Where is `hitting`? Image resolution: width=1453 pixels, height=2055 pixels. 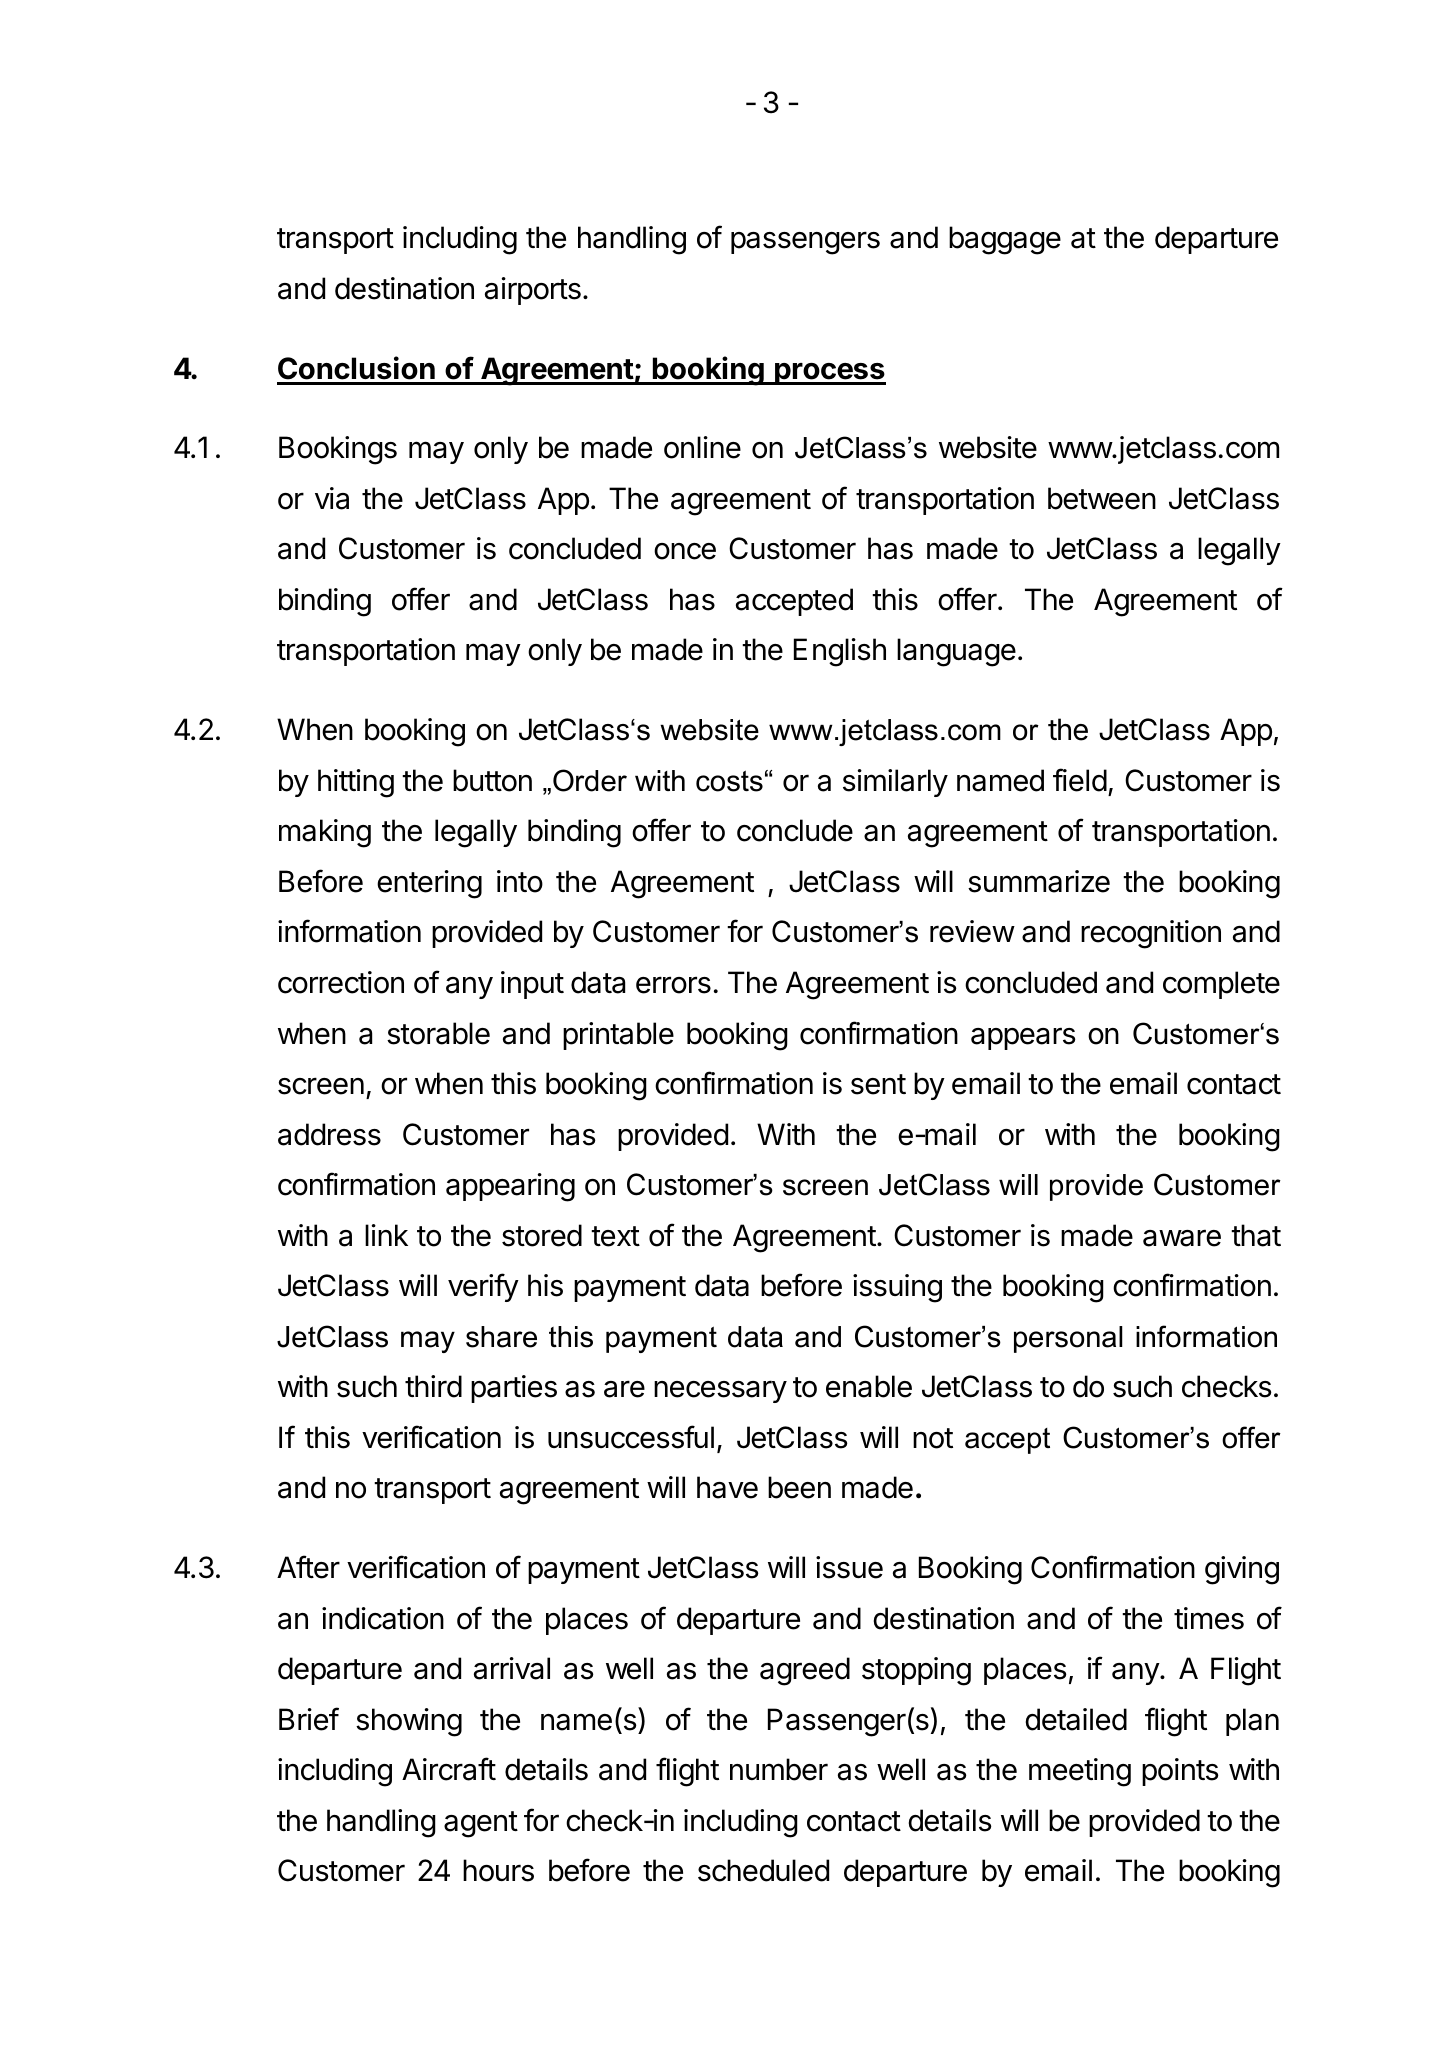
hitting is located at coordinates (356, 783).
